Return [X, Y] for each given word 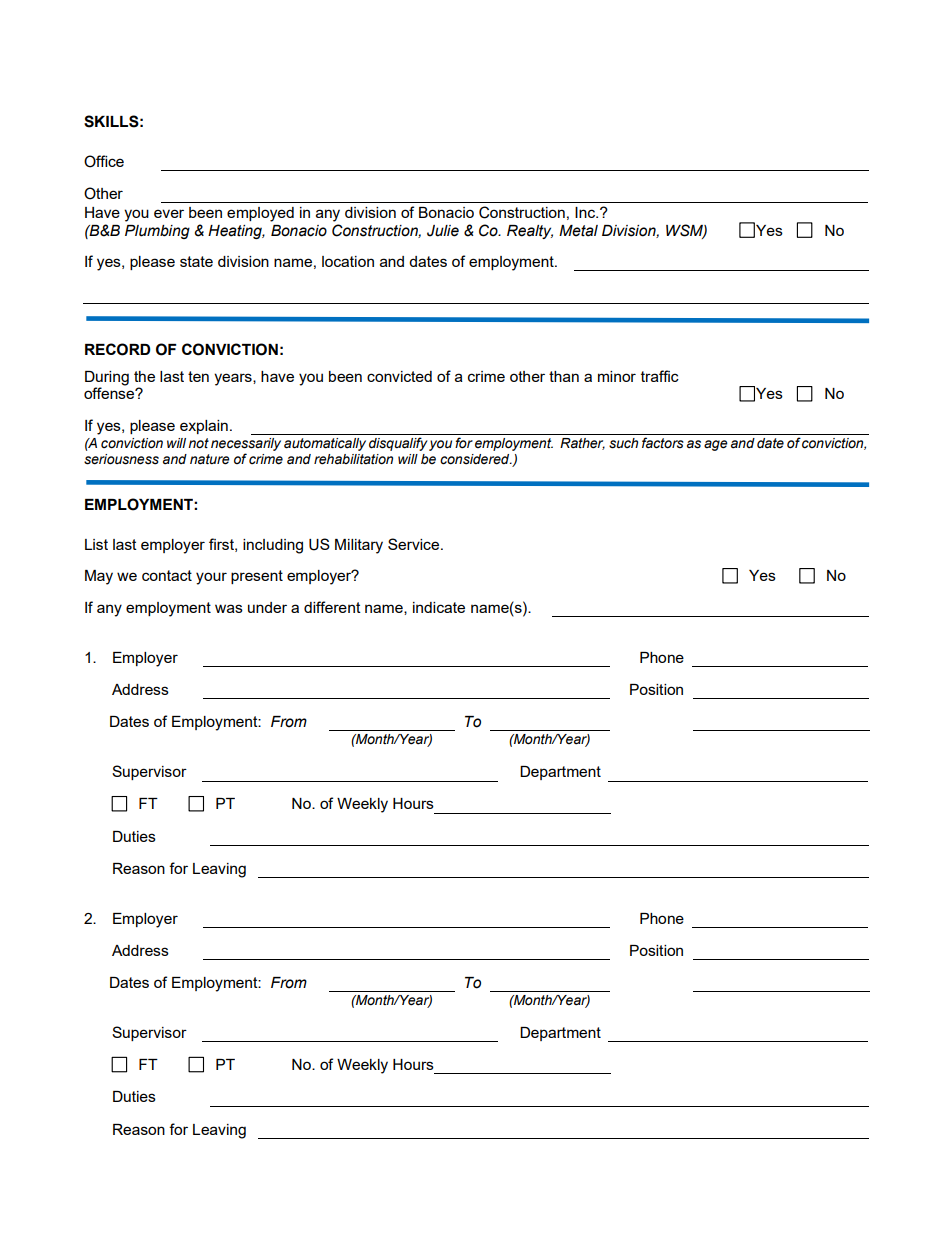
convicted [399, 376]
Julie [443, 231]
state [196, 261]
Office [104, 161]
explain [204, 427]
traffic [660, 376]
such [623, 443]
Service [415, 544]
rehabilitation [353, 459]
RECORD [118, 349]
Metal [578, 231]
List [96, 544]
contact [167, 575]
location [348, 261]
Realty [530, 232]
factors [663, 443]
